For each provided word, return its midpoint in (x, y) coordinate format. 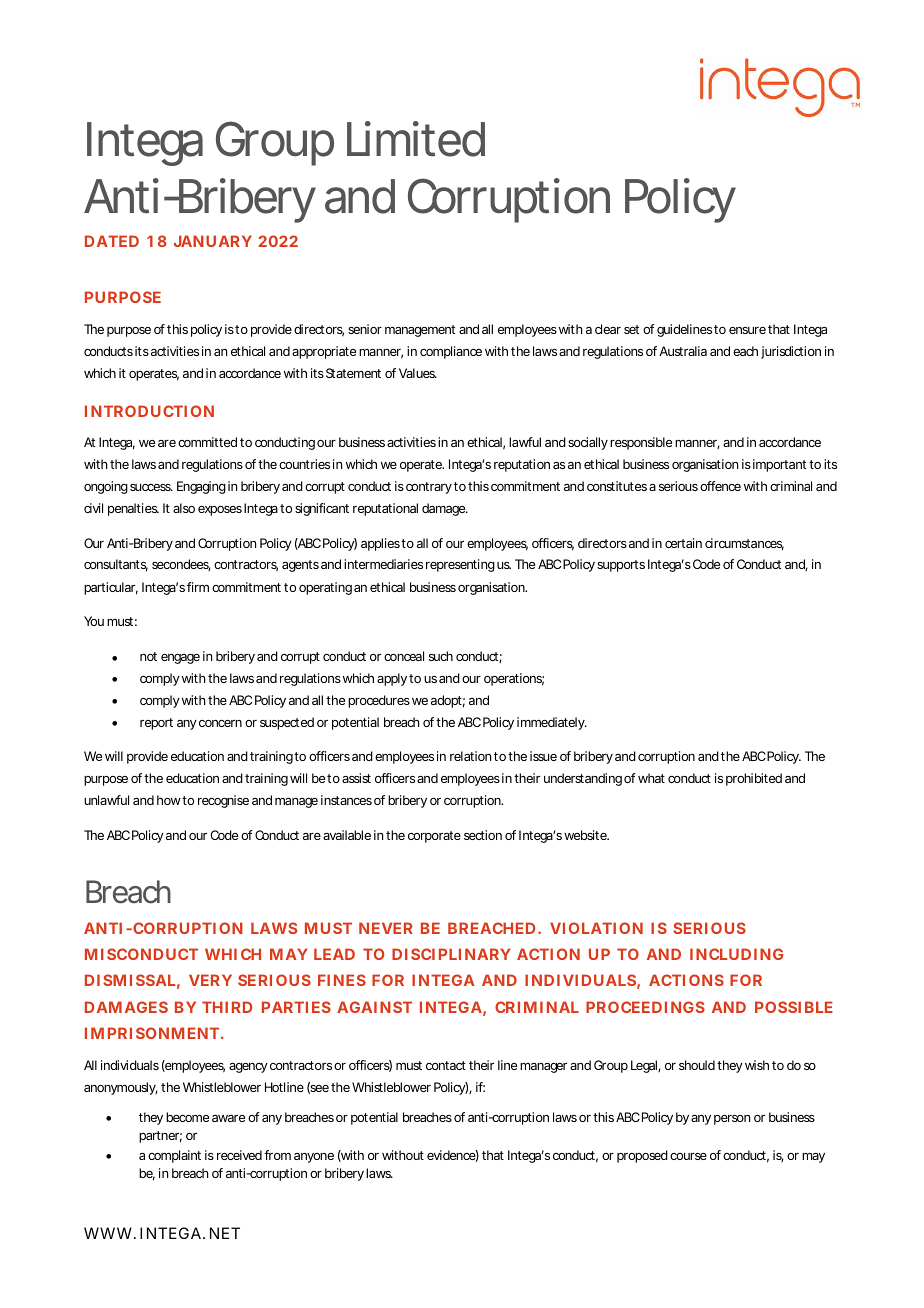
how (170, 800)
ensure (747, 330)
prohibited (754, 779)
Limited (416, 139)
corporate (434, 837)
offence (720, 486)
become (187, 1117)
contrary (429, 488)
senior (365, 329)
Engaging (201, 487)
